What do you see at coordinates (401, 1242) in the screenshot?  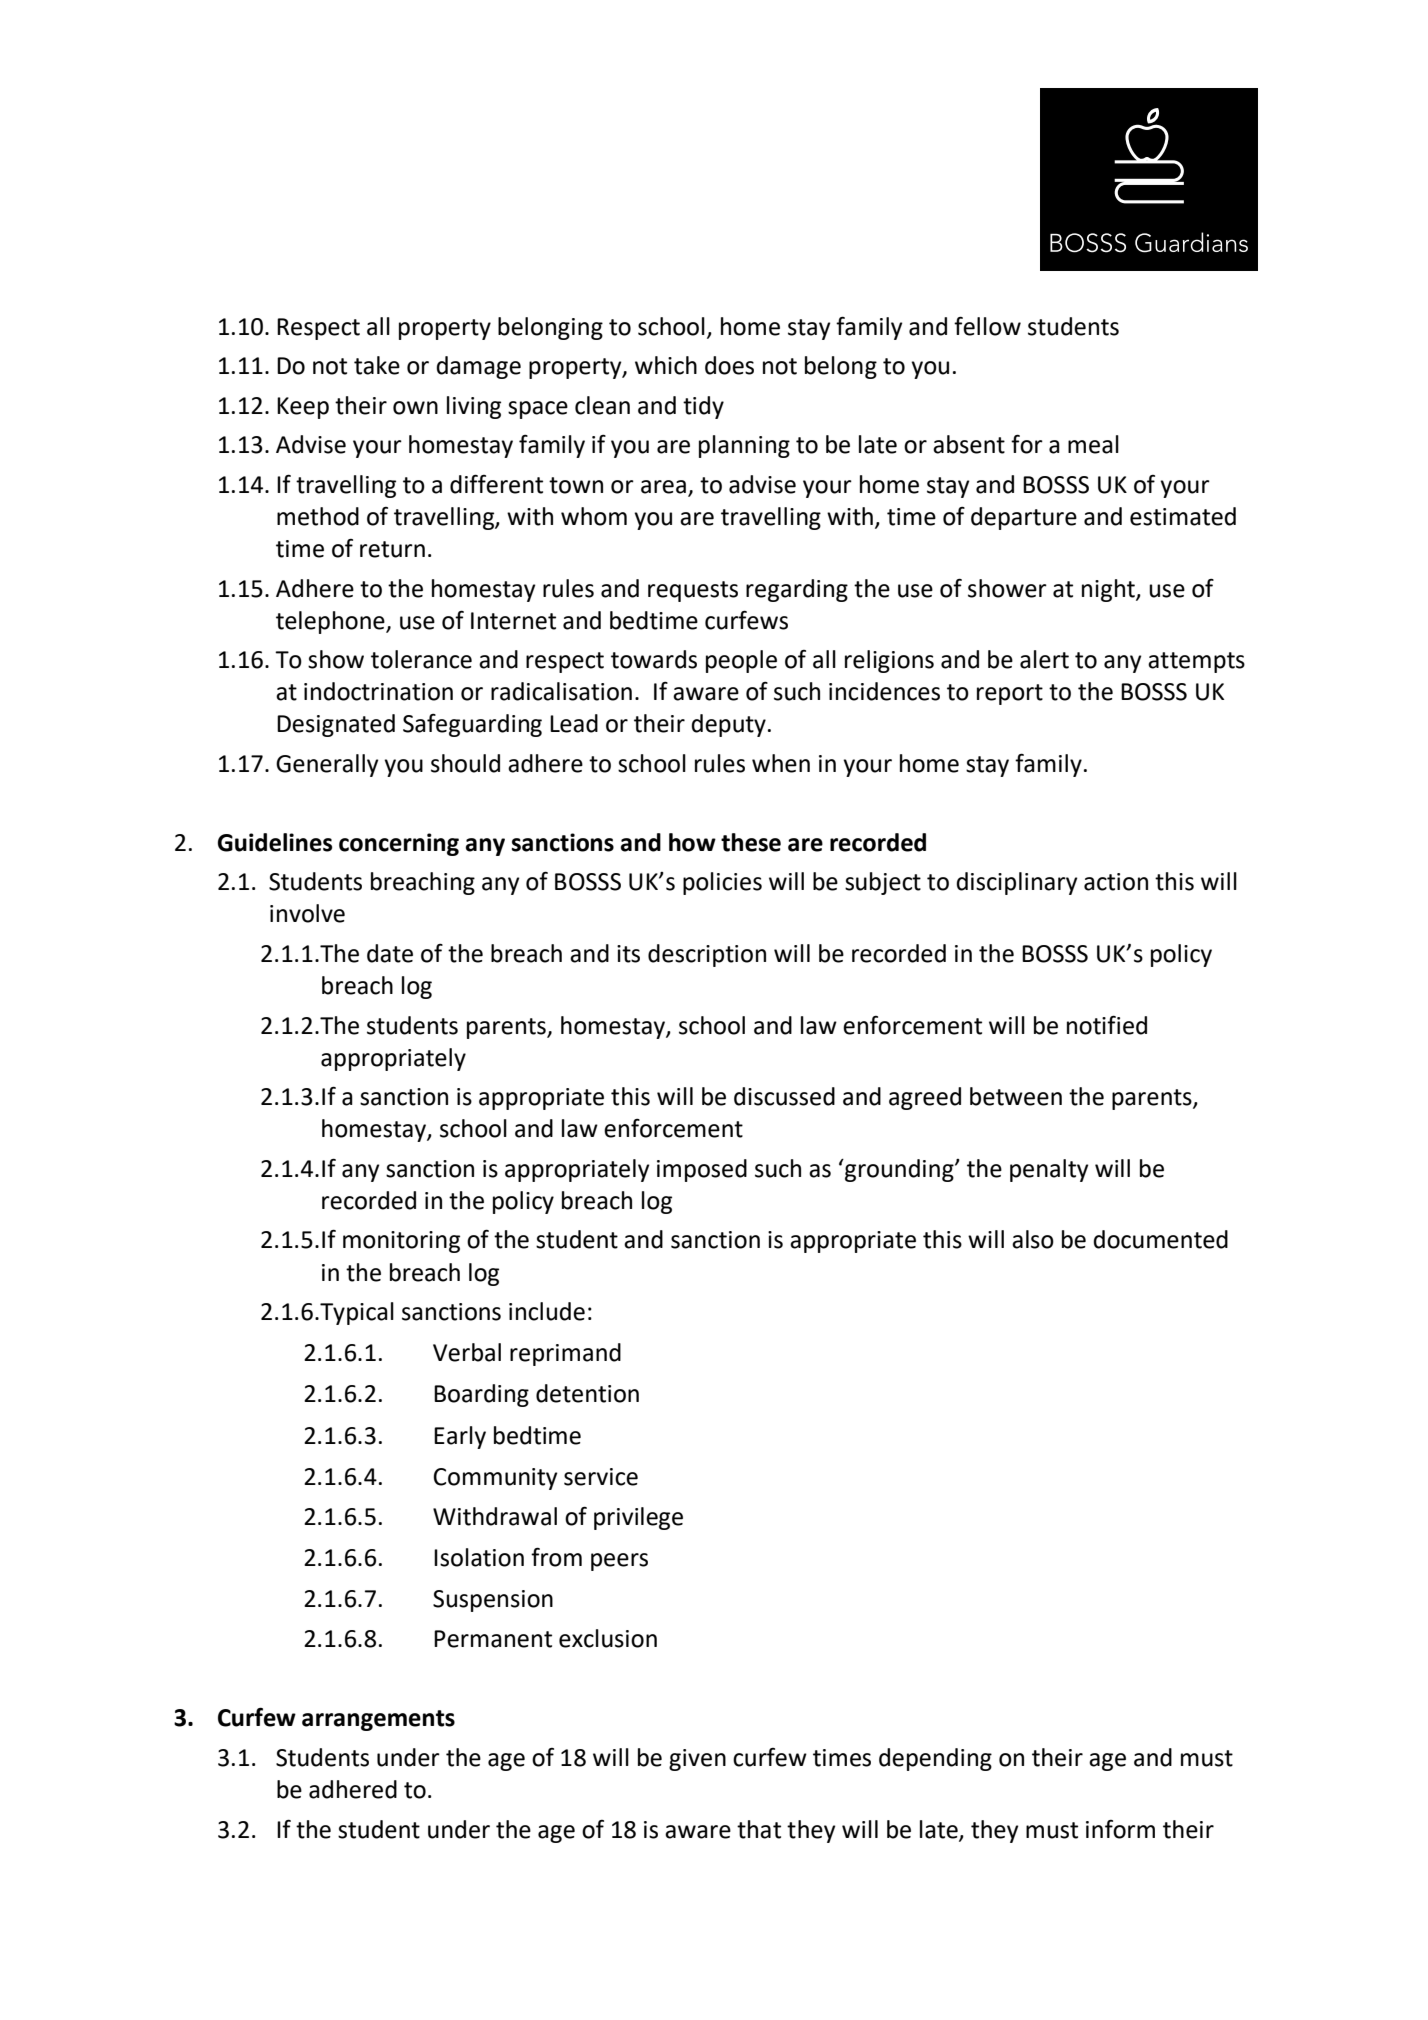 I see `monitoring` at bounding box center [401, 1242].
